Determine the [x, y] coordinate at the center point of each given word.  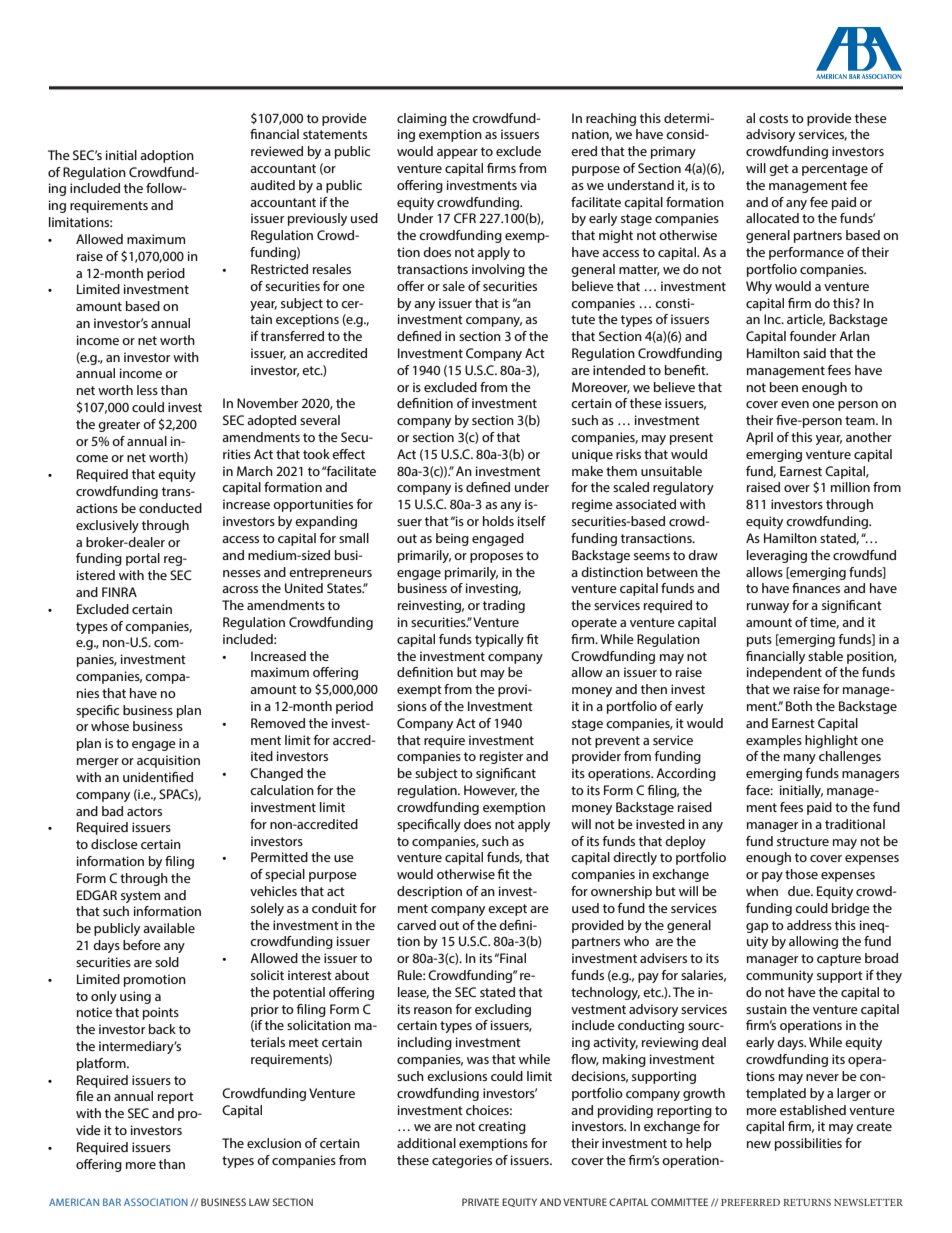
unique [592, 455]
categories [462, 1161]
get [779, 170]
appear [457, 154]
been [784, 387]
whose [110, 726]
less [147, 390]
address [809, 925]
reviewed [277, 151]
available [169, 928]
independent [784, 673]
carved [416, 925]
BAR [112, 1202]
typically [499, 640]
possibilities [808, 1144]
